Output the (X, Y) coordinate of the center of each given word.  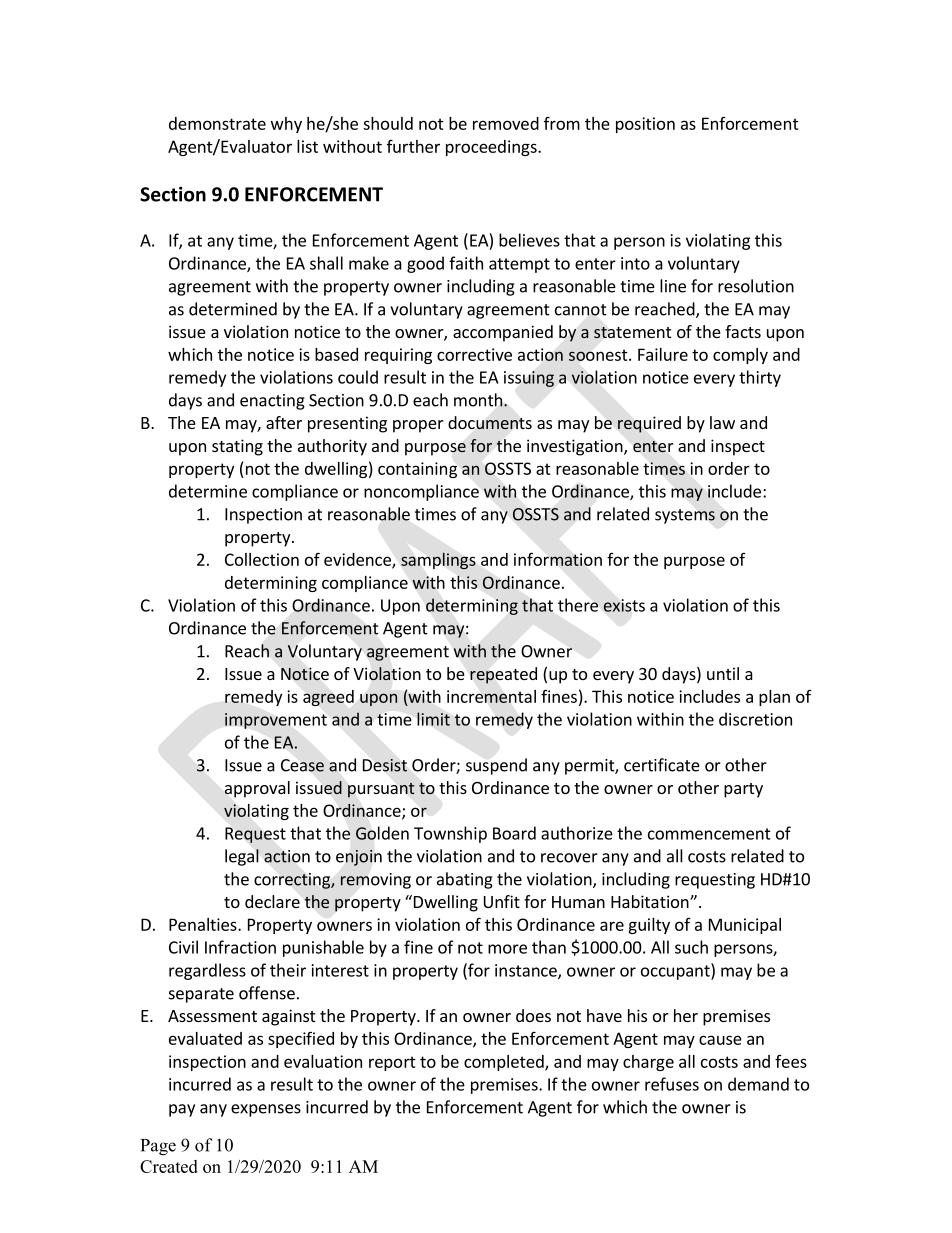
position (645, 125)
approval (257, 789)
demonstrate (217, 123)
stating (237, 447)
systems (685, 516)
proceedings (492, 148)
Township (450, 834)
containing (417, 470)
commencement (709, 834)
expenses (266, 1110)
